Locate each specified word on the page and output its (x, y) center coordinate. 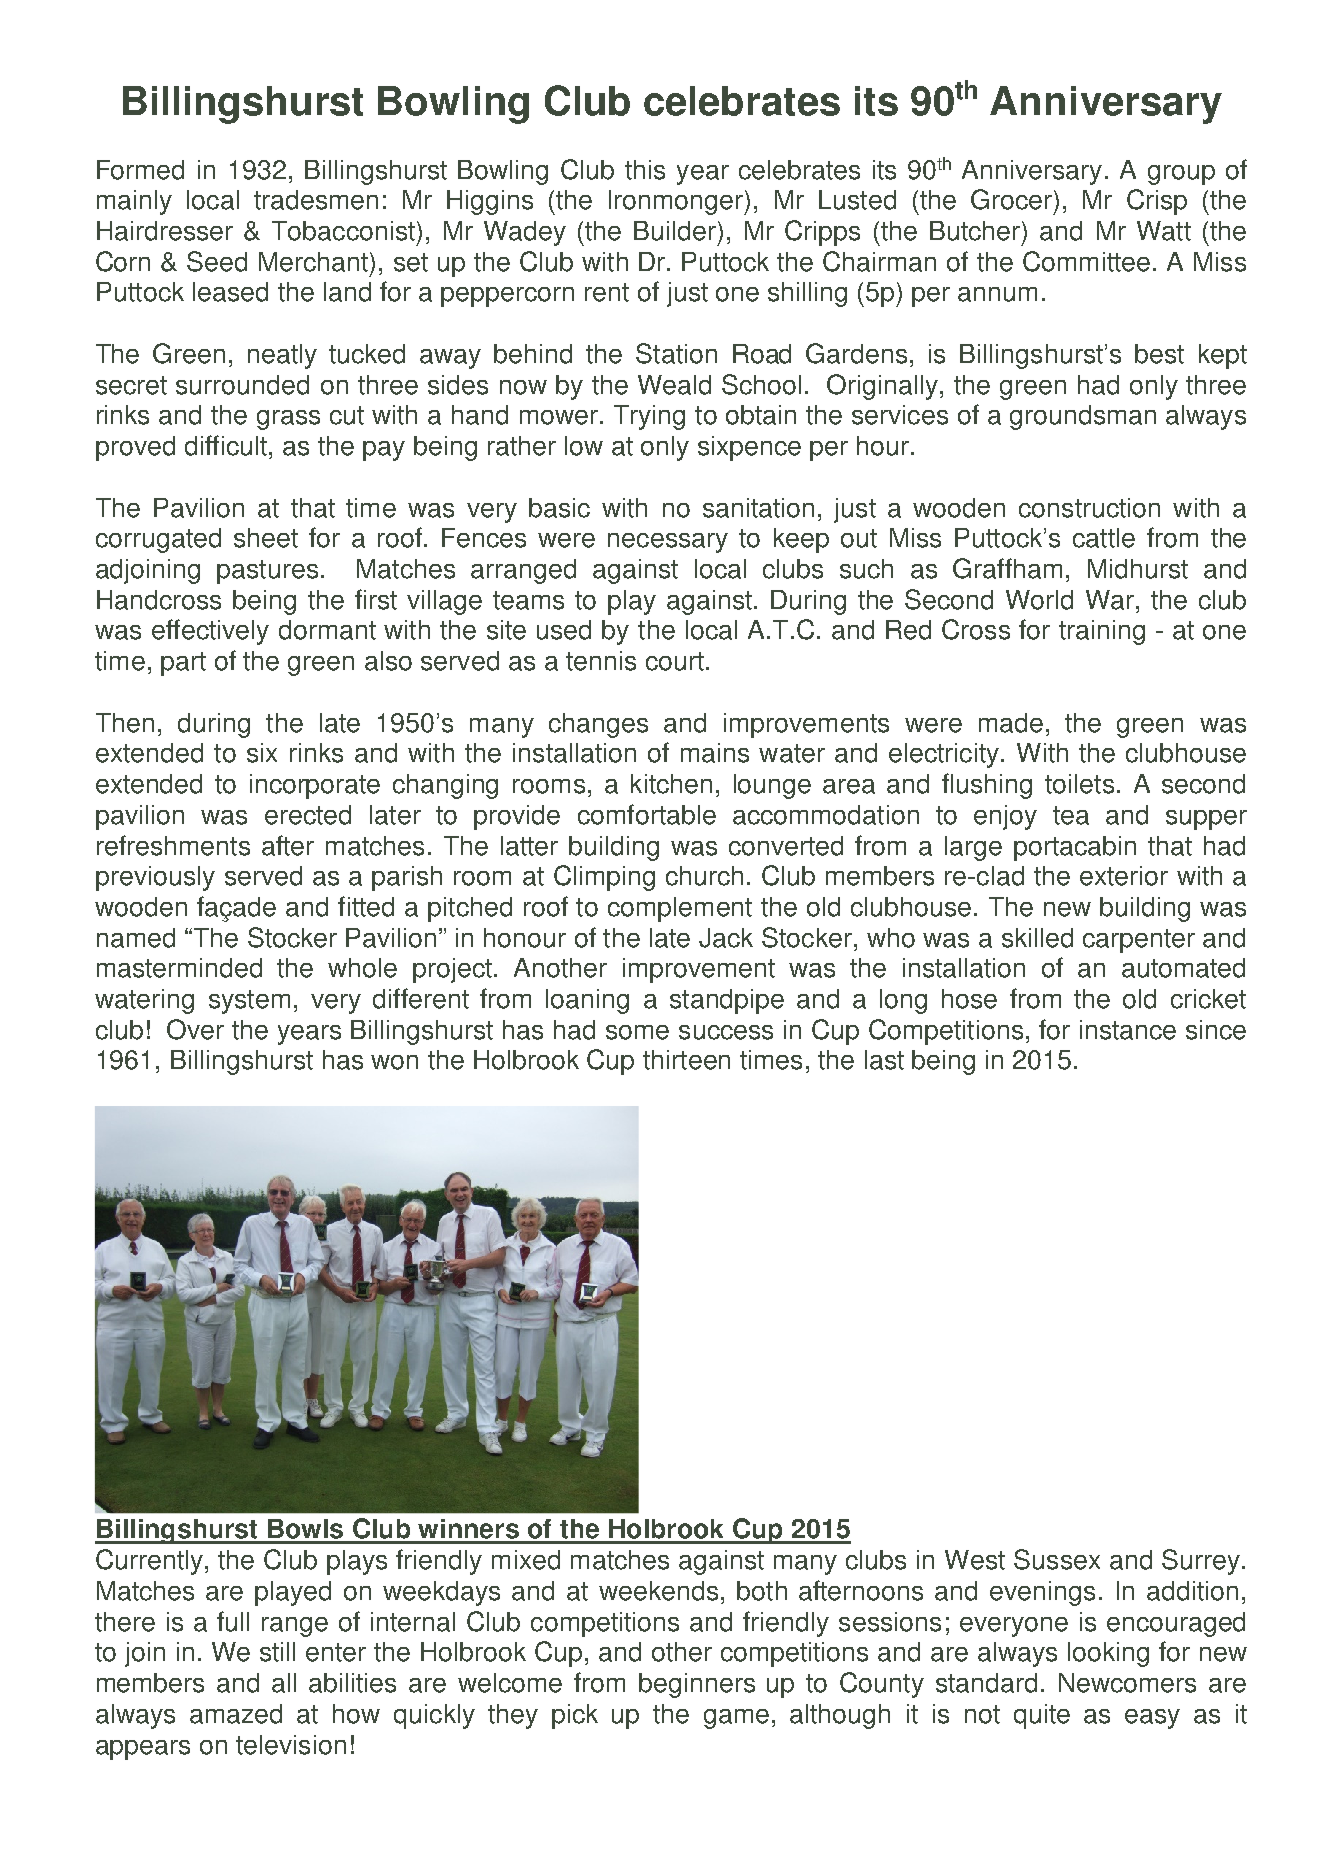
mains (715, 753)
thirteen (686, 1060)
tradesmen (316, 200)
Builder (676, 231)
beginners (697, 1685)
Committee (1086, 261)
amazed (236, 1714)
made (1011, 723)
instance (1128, 1030)
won (394, 1062)
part (183, 664)
